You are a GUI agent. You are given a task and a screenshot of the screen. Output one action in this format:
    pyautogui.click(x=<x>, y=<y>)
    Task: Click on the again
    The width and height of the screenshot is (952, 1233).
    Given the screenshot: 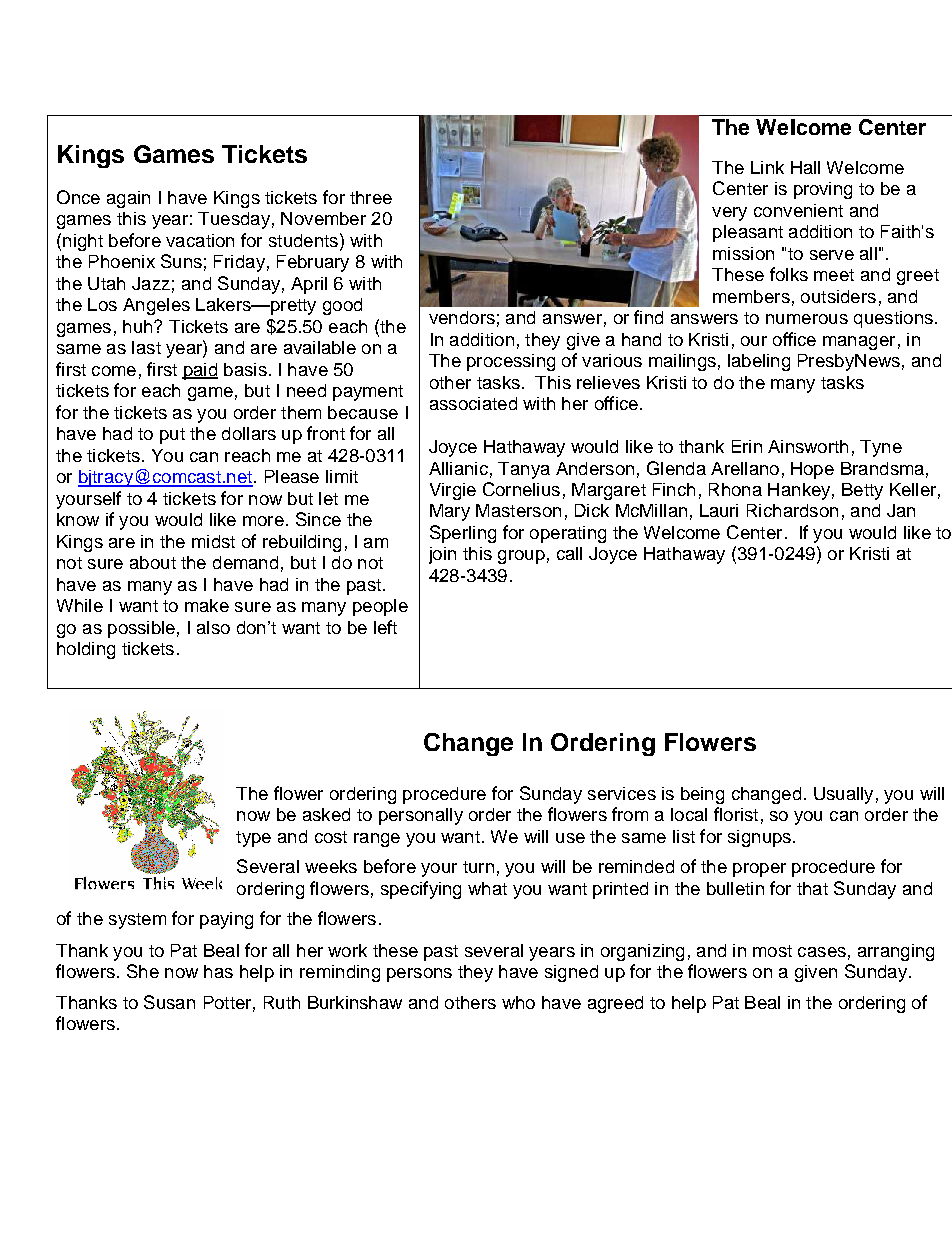 What is the action you would take?
    pyautogui.click(x=128, y=199)
